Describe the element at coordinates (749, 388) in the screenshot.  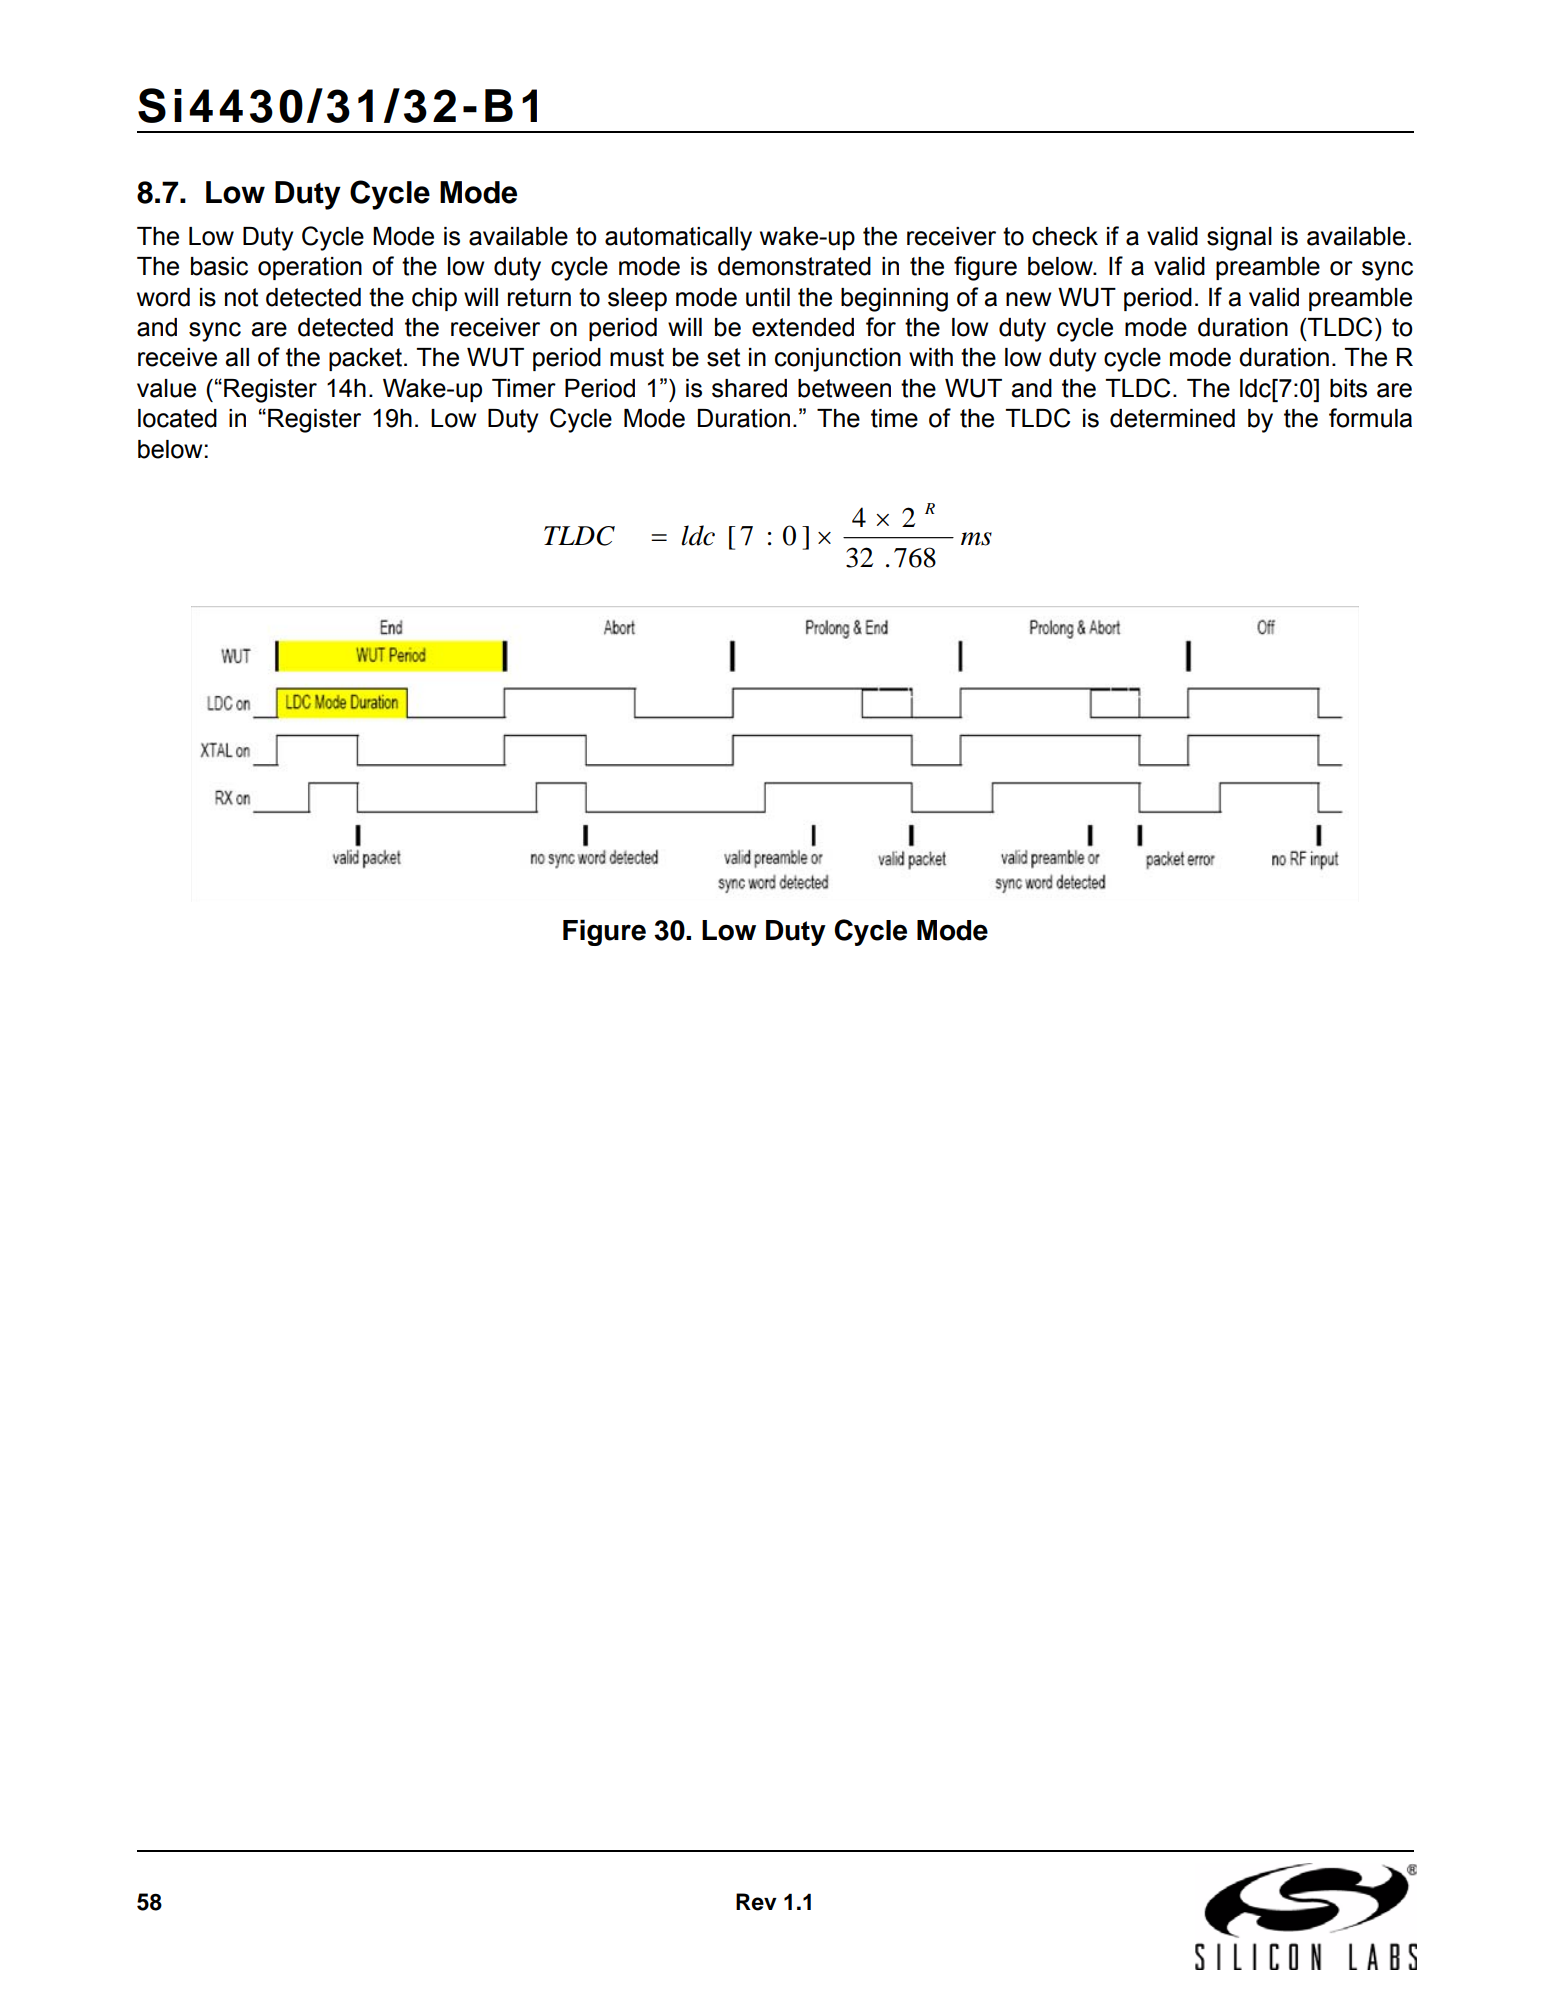
I see `shared` at that location.
